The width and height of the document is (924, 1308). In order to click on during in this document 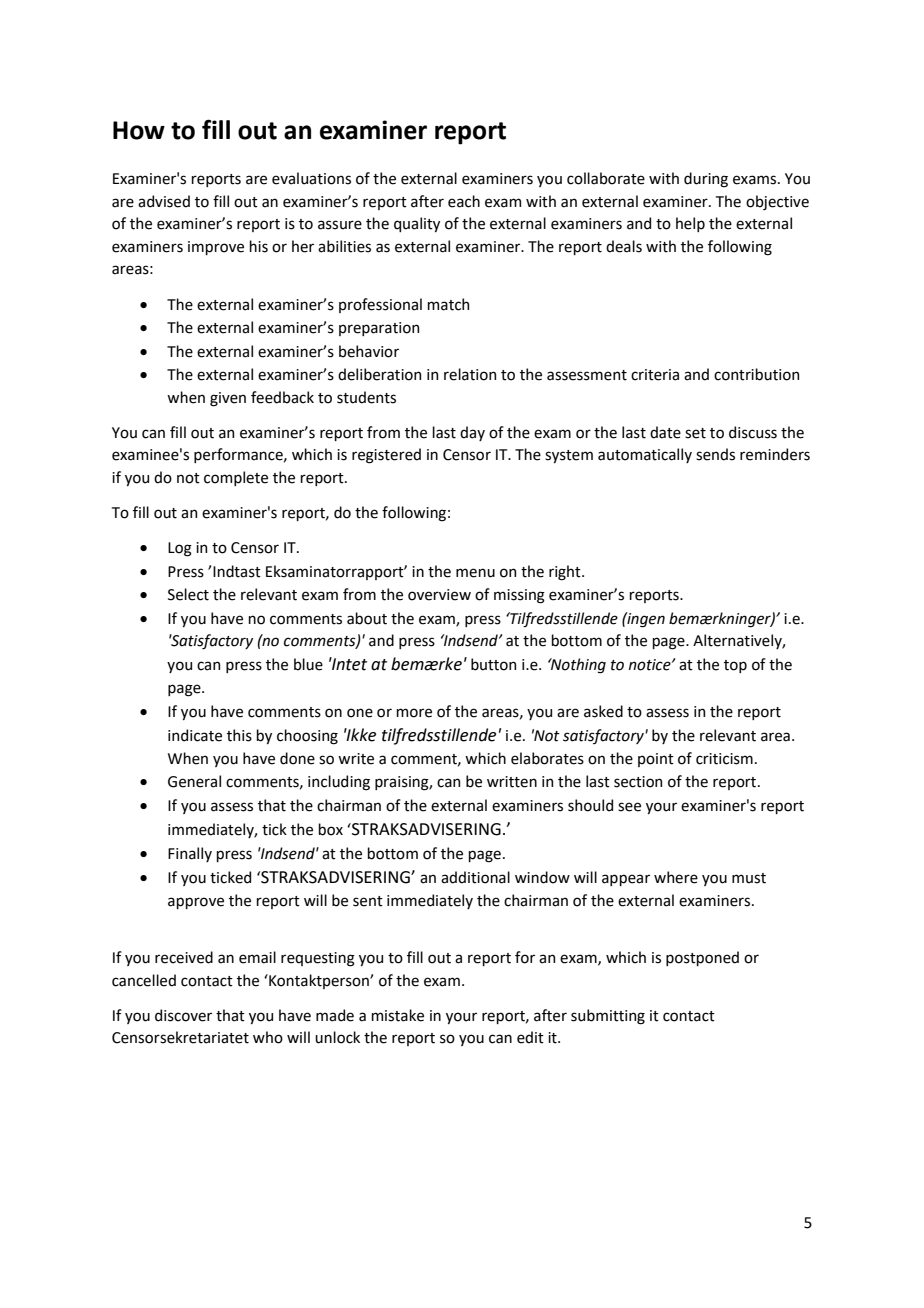, I will do `click(706, 180)`.
